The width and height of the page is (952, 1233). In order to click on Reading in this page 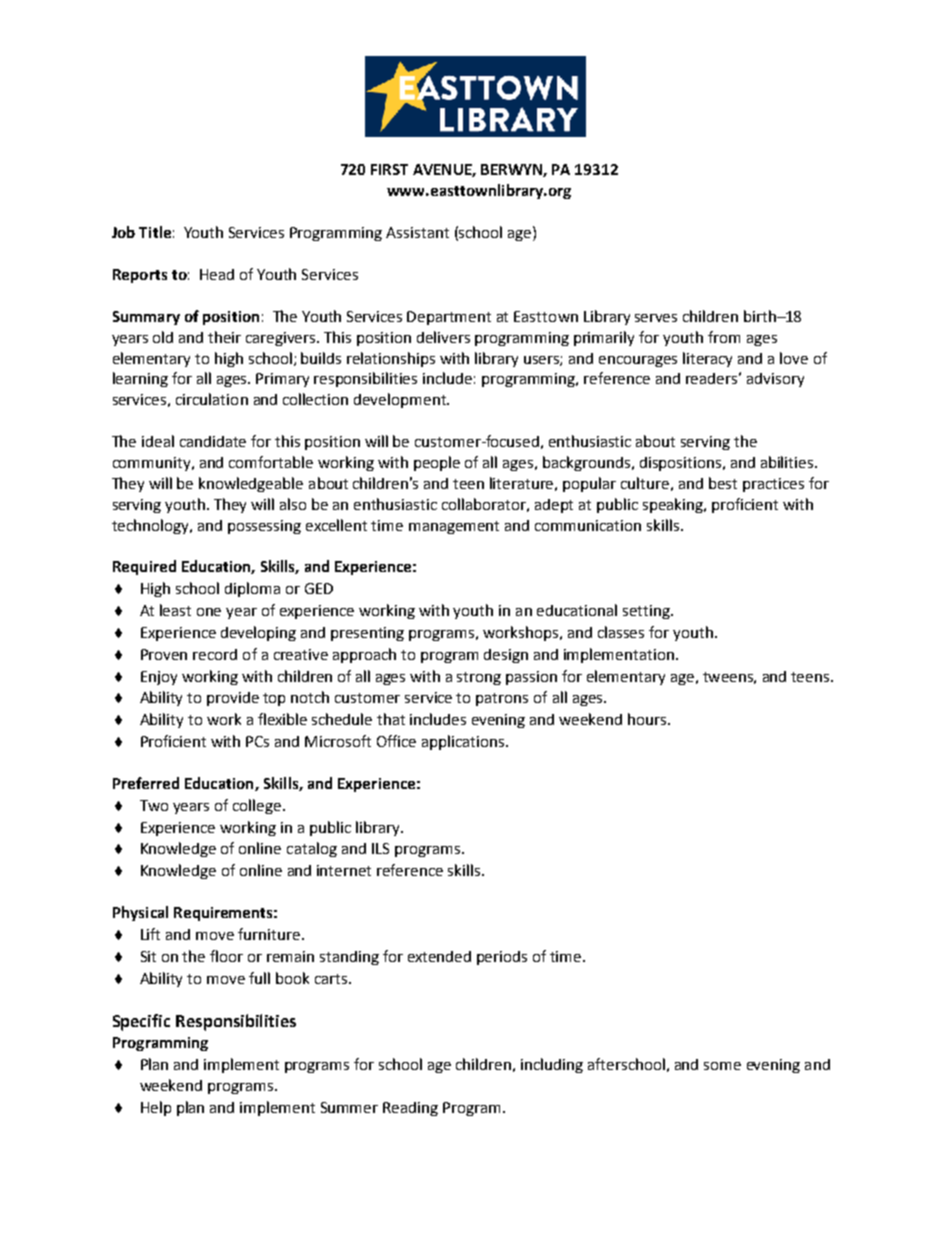, I will do `click(410, 1109)`.
